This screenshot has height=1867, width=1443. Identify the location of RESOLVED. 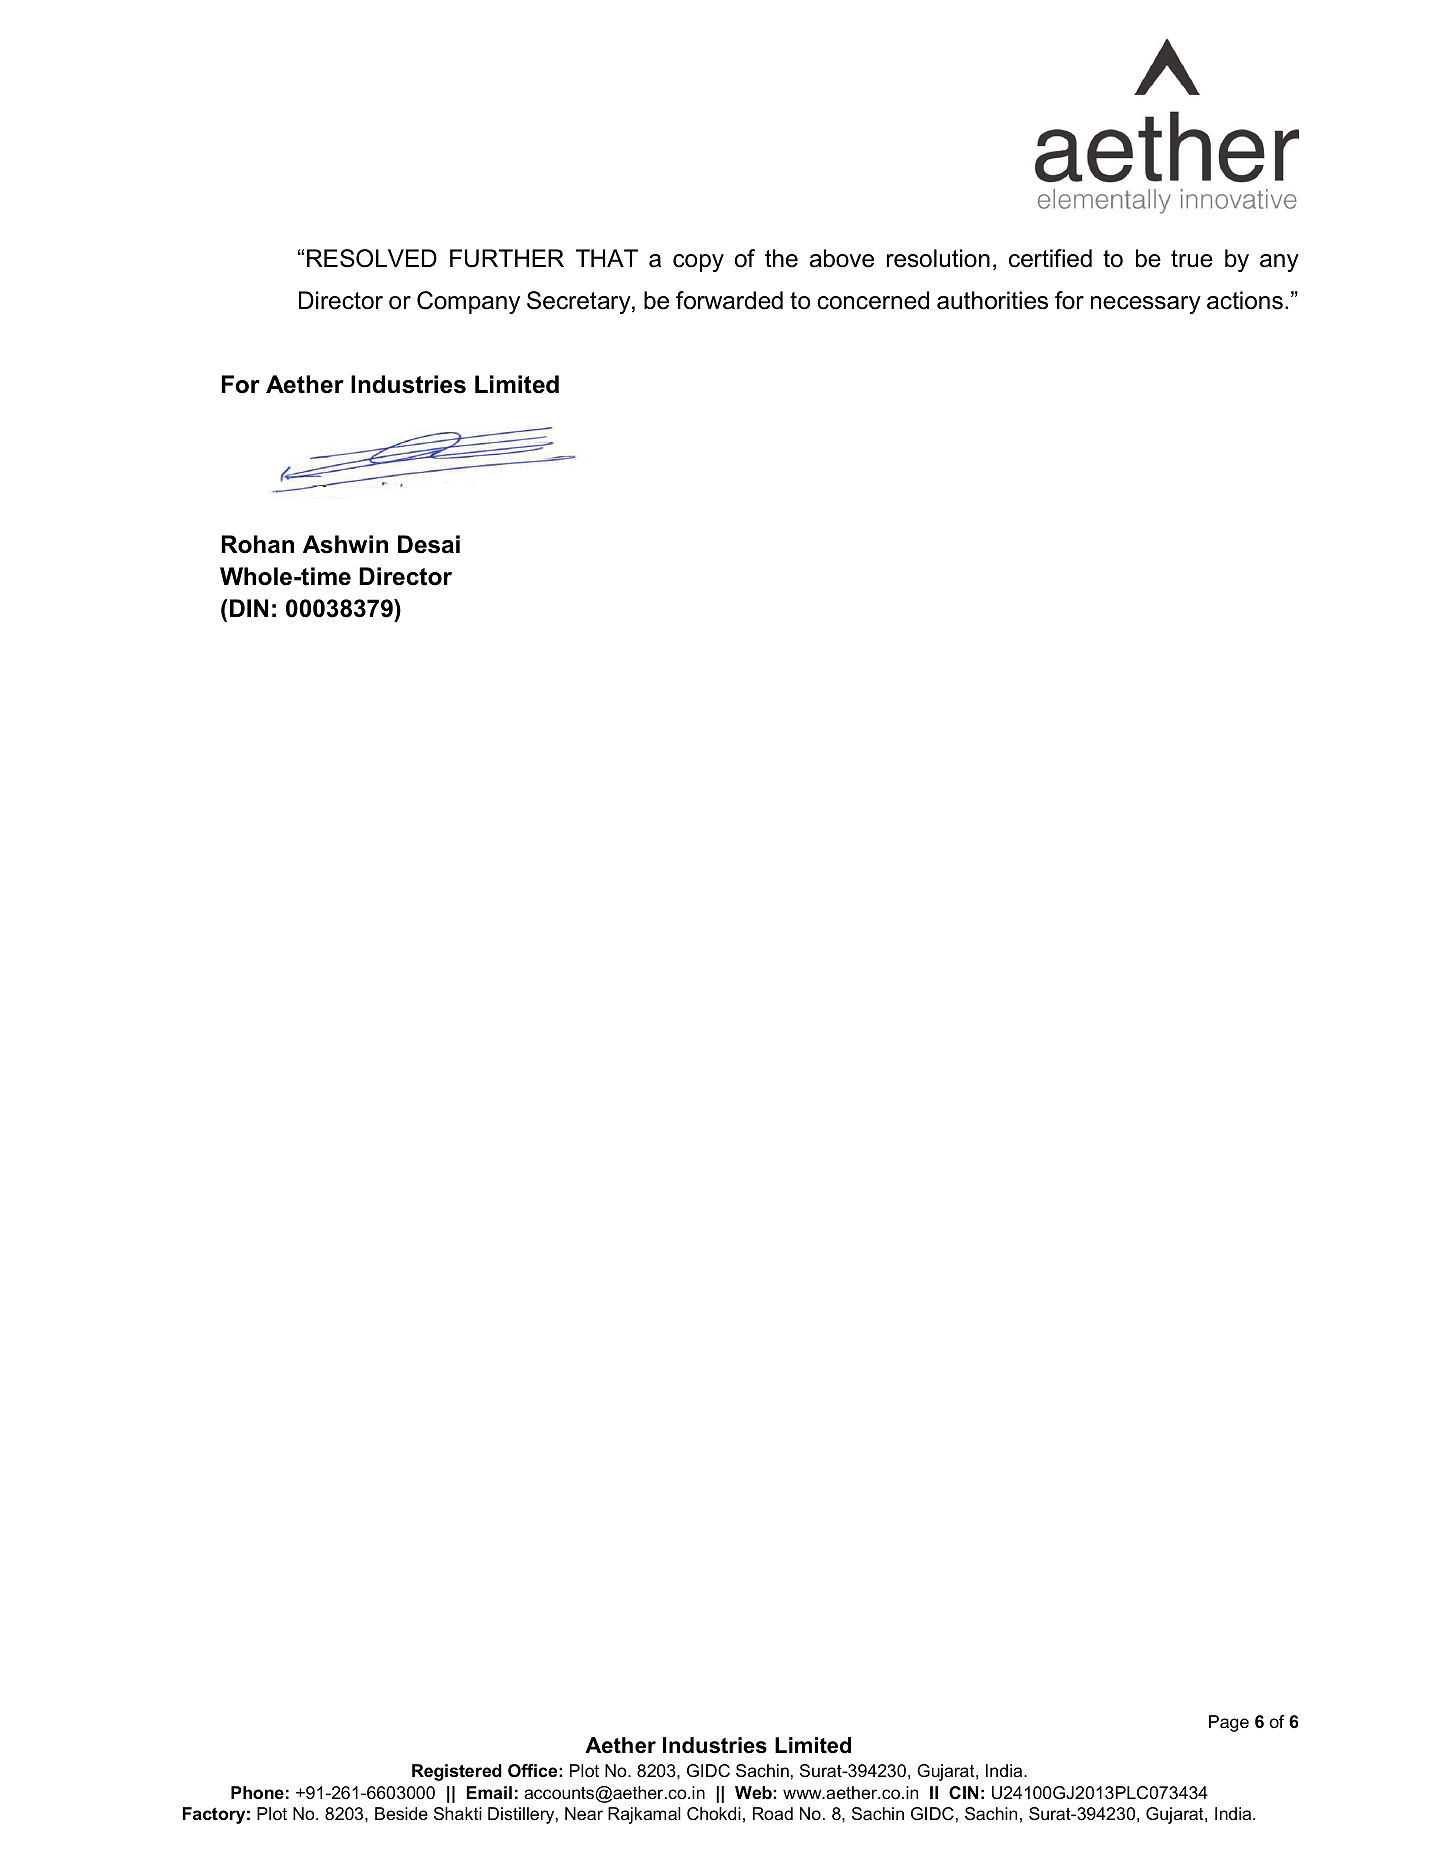
(372, 258).
